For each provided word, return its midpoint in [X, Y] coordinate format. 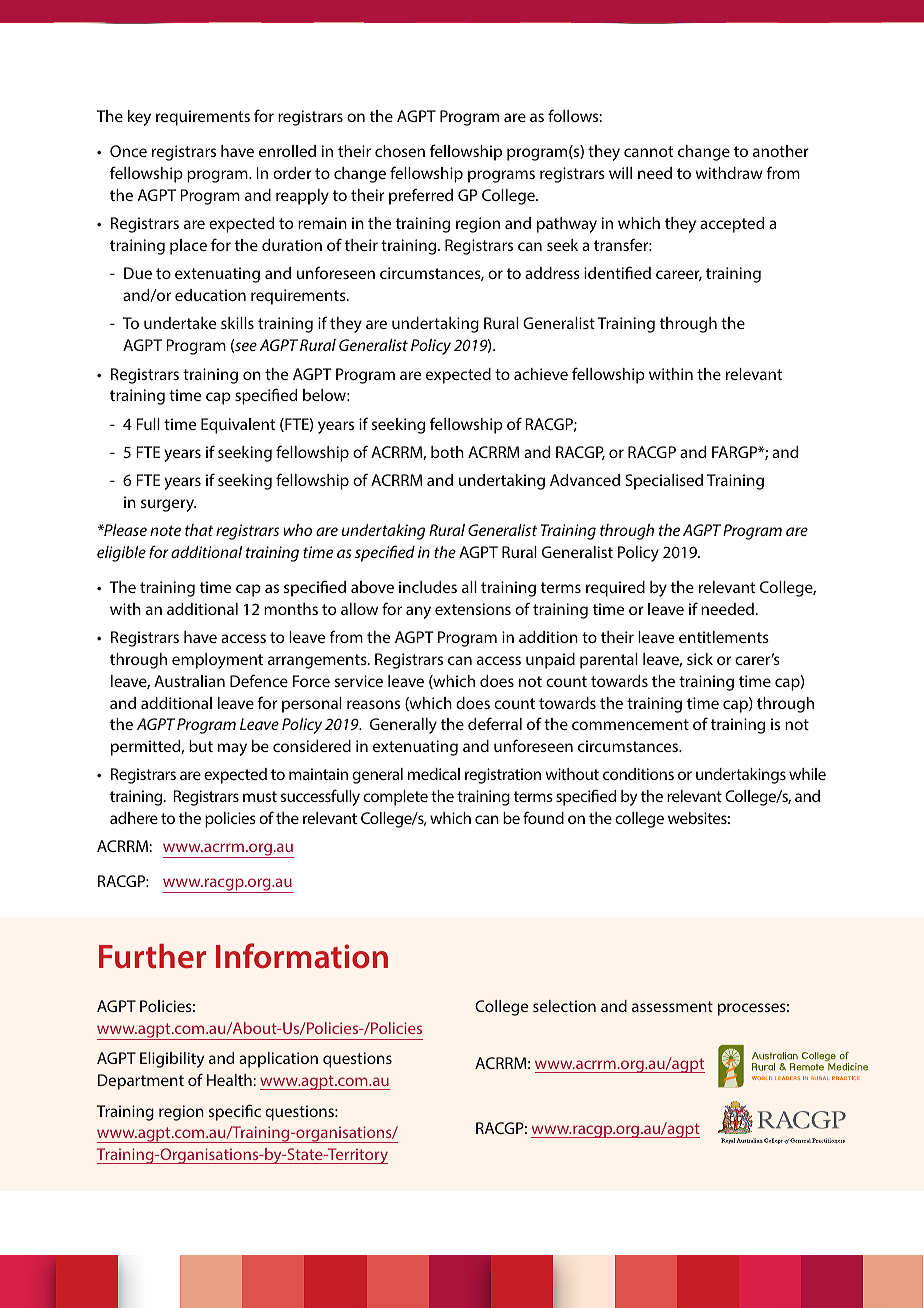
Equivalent [238, 426]
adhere [134, 818]
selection [564, 1006]
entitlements [724, 637]
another [781, 151]
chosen [400, 151]
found [543, 817]
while [807, 774]
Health [230, 1080]
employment [217, 661]
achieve [541, 374]
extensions [473, 609]
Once [128, 151]
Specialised [664, 482]
